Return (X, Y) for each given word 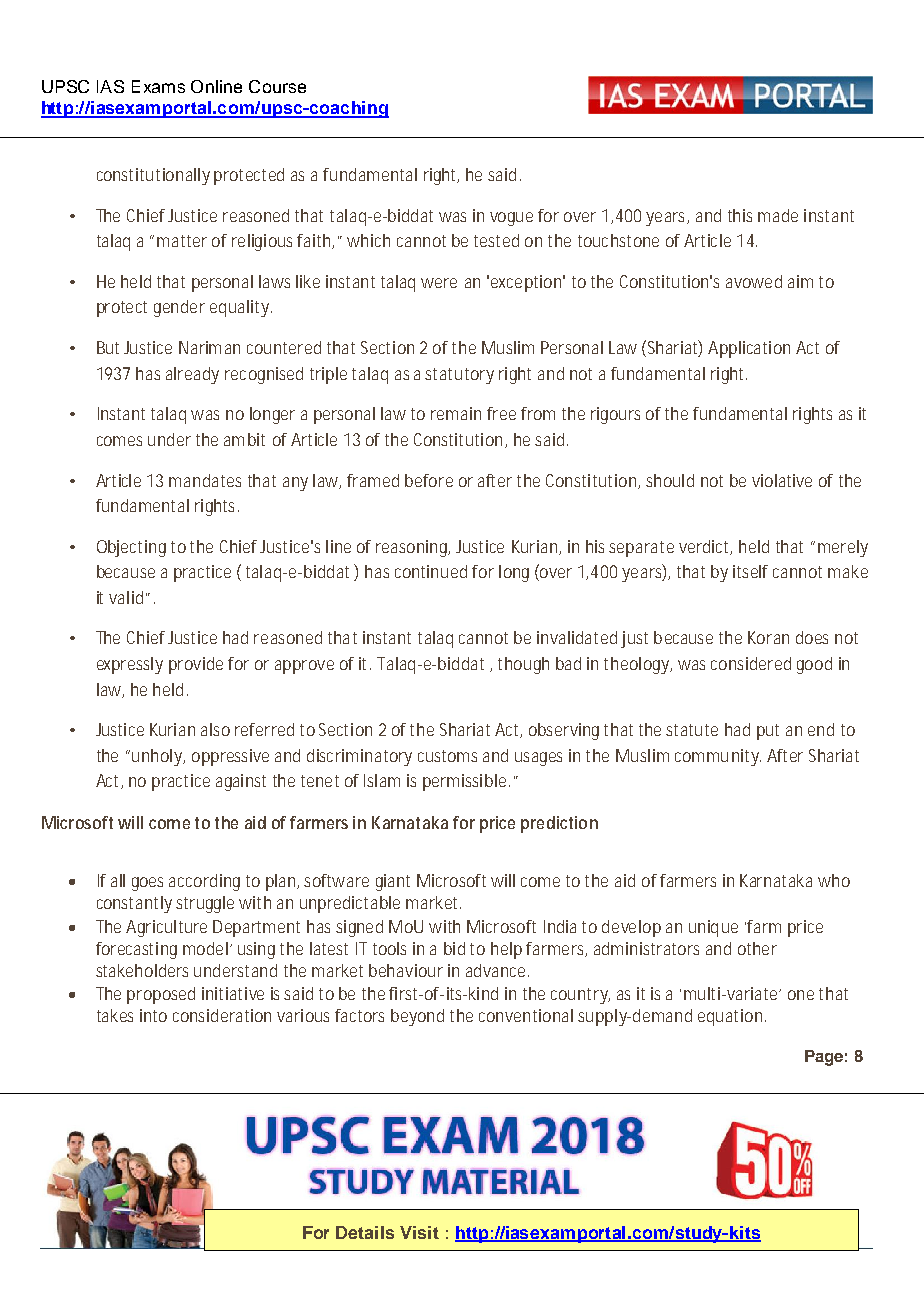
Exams (158, 86)
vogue (511, 219)
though (523, 665)
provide (196, 665)
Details (365, 1232)
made (778, 215)
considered (751, 663)
